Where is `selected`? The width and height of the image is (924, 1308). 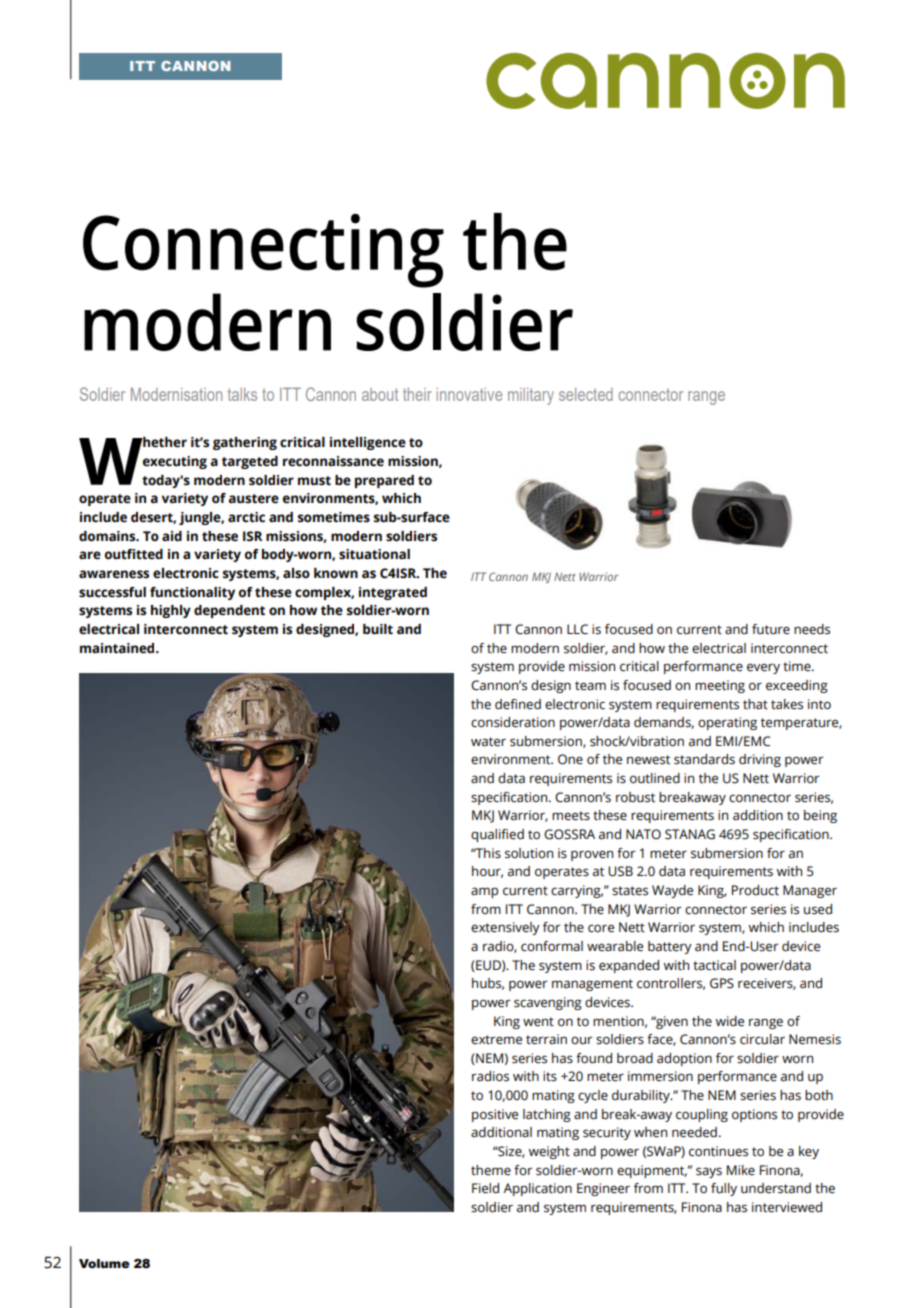
selected is located at coordinates (586, 394).
